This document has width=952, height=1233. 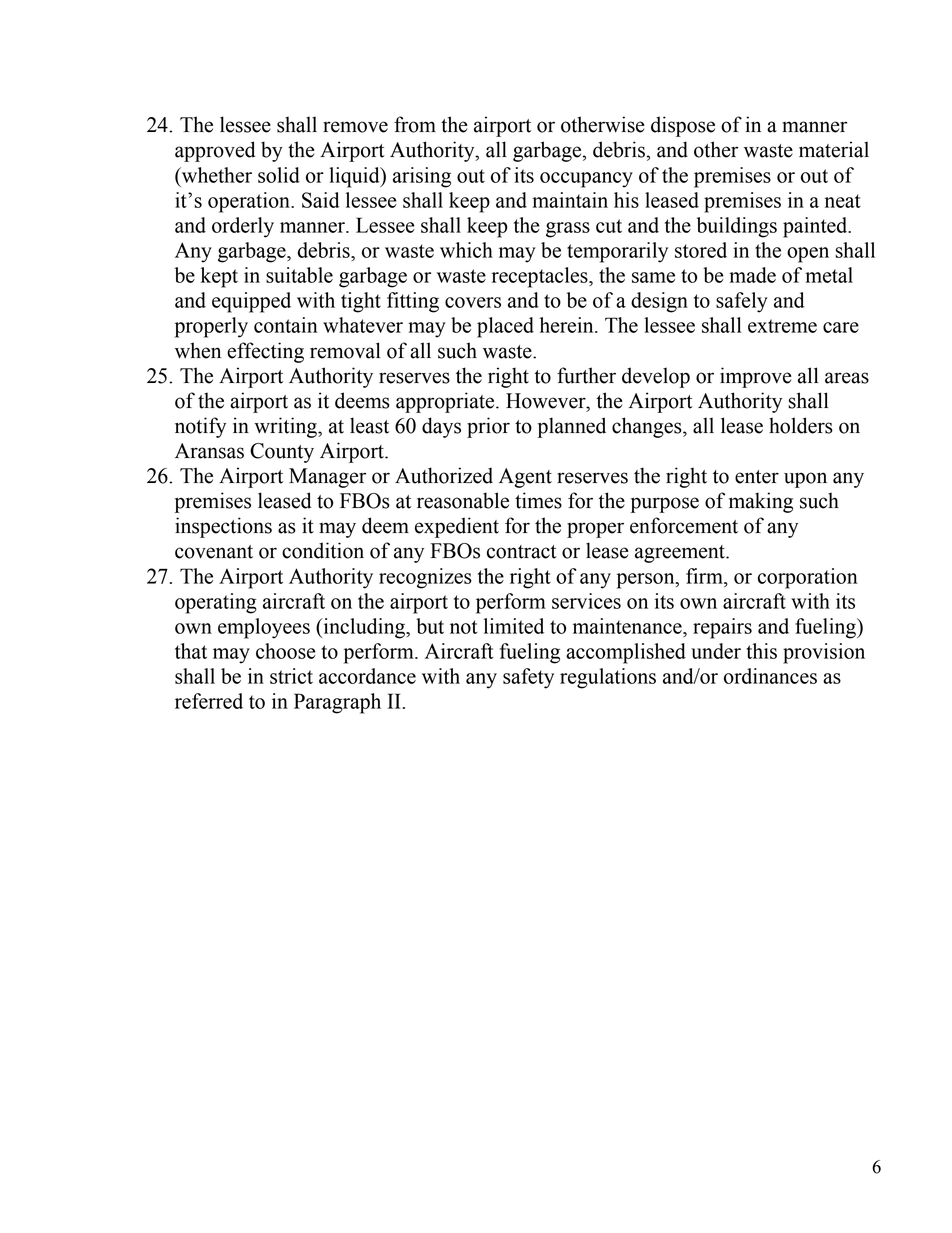 I want to click on approved, so click(x=215, y=151).
